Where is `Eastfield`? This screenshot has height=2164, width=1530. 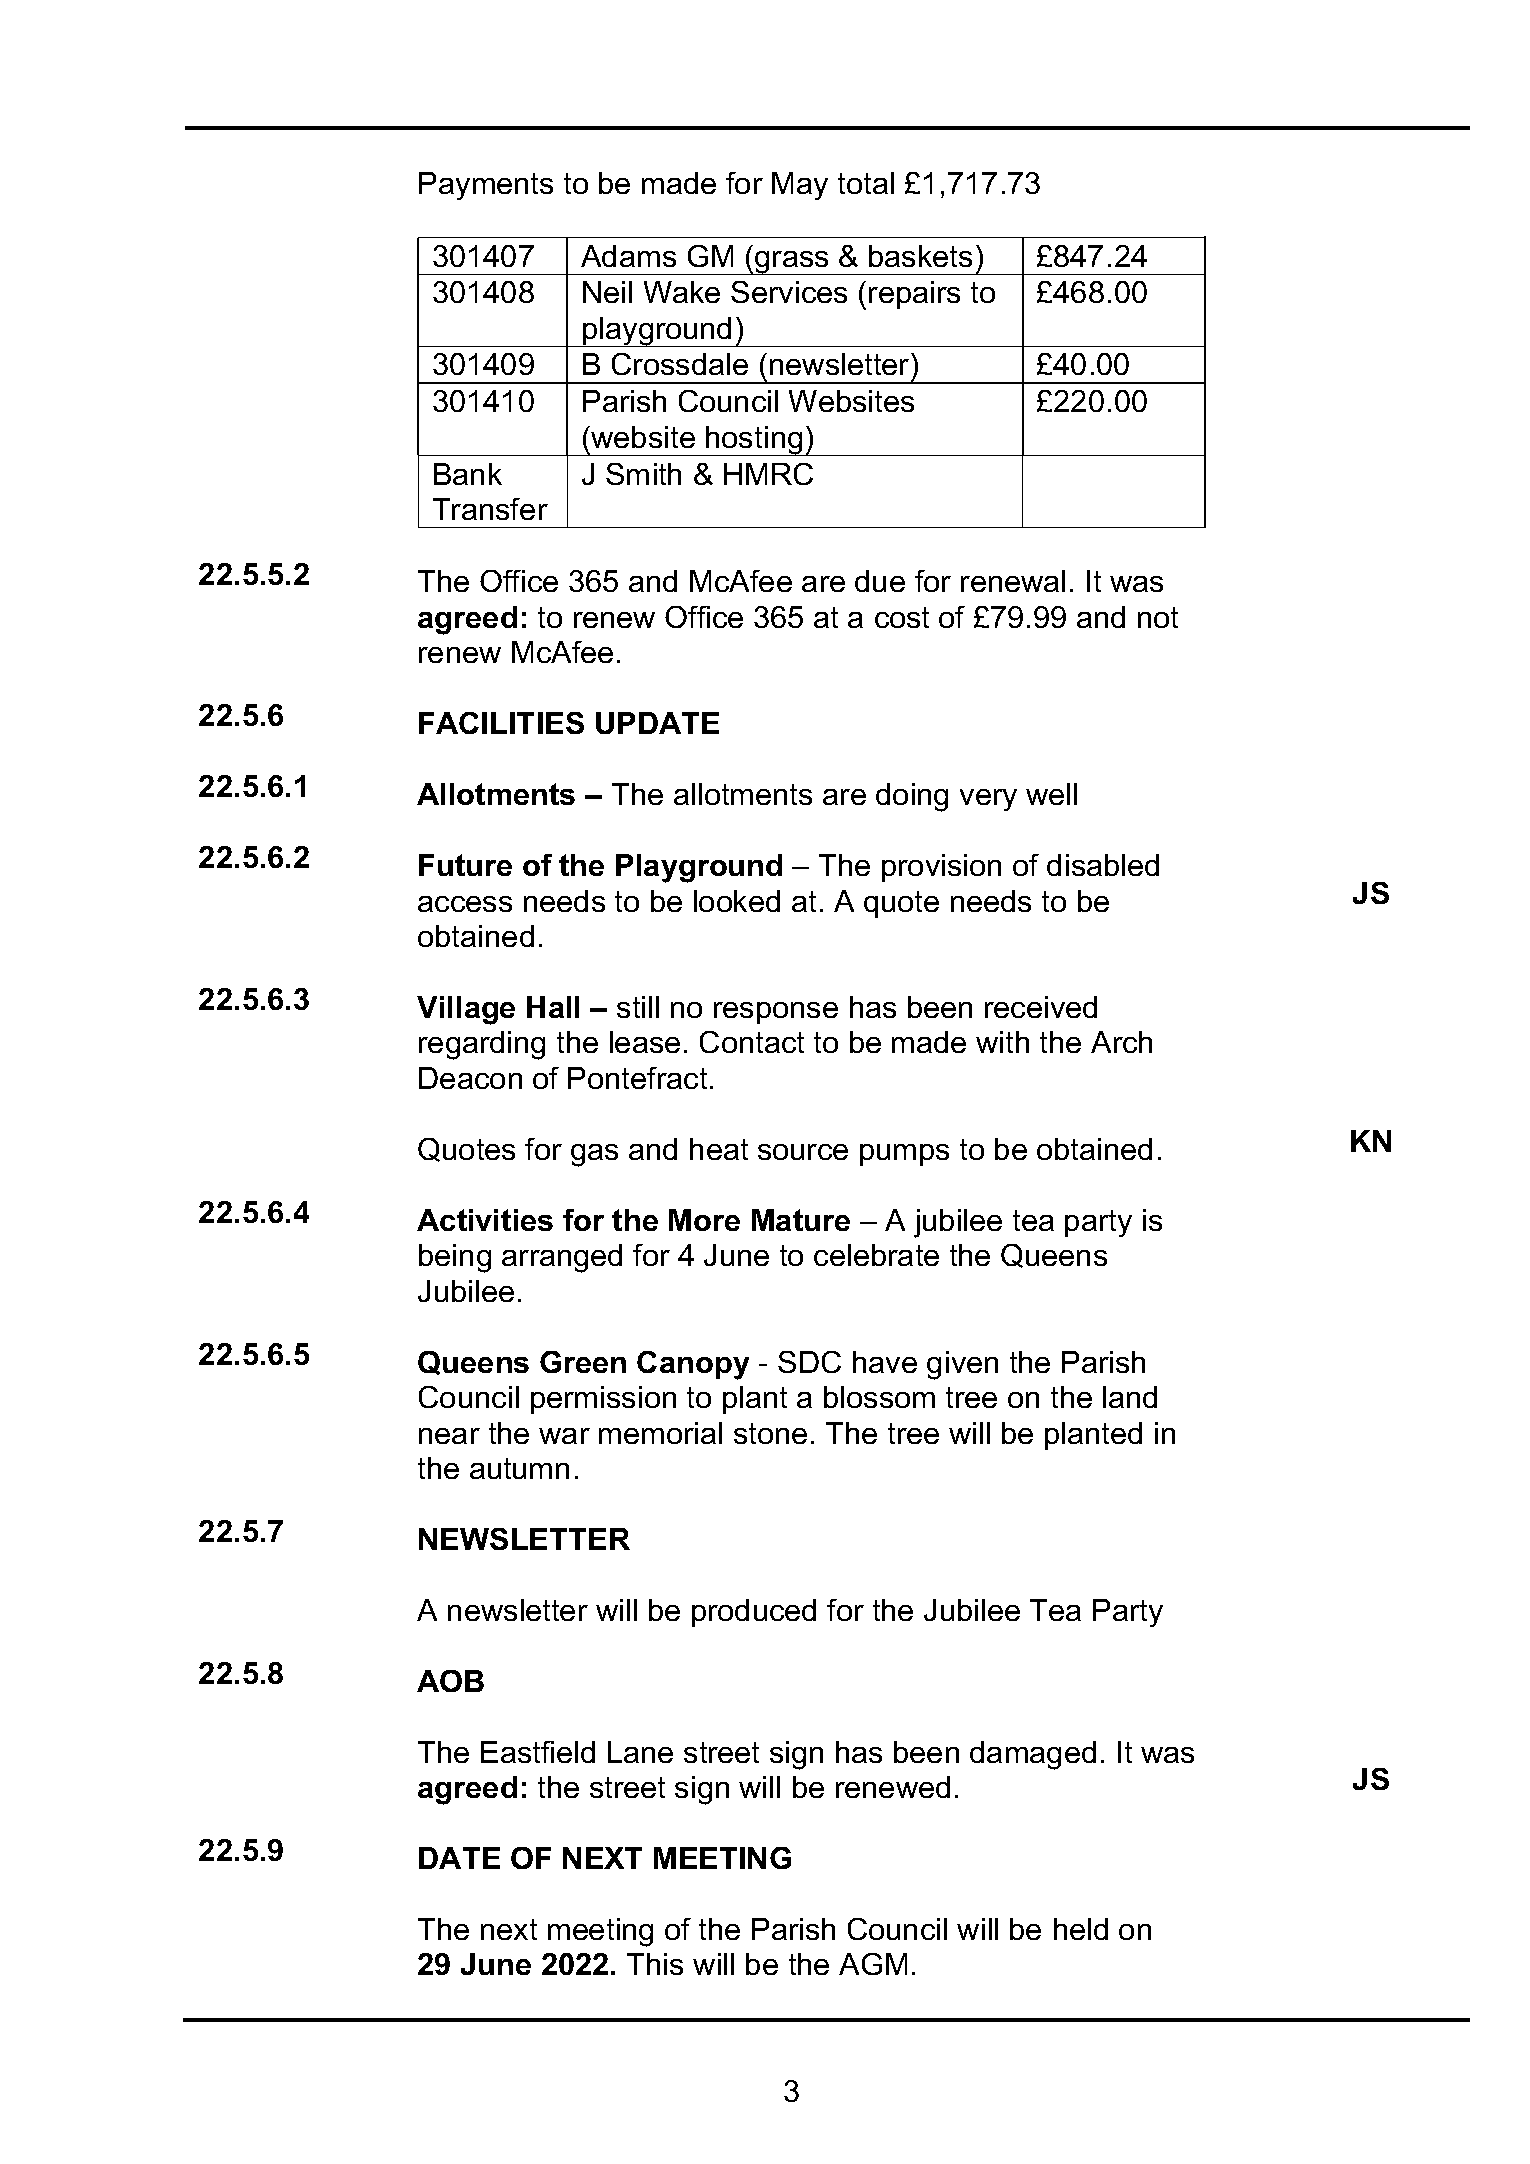 Eastfield is located at coordinates (538, 1752).
